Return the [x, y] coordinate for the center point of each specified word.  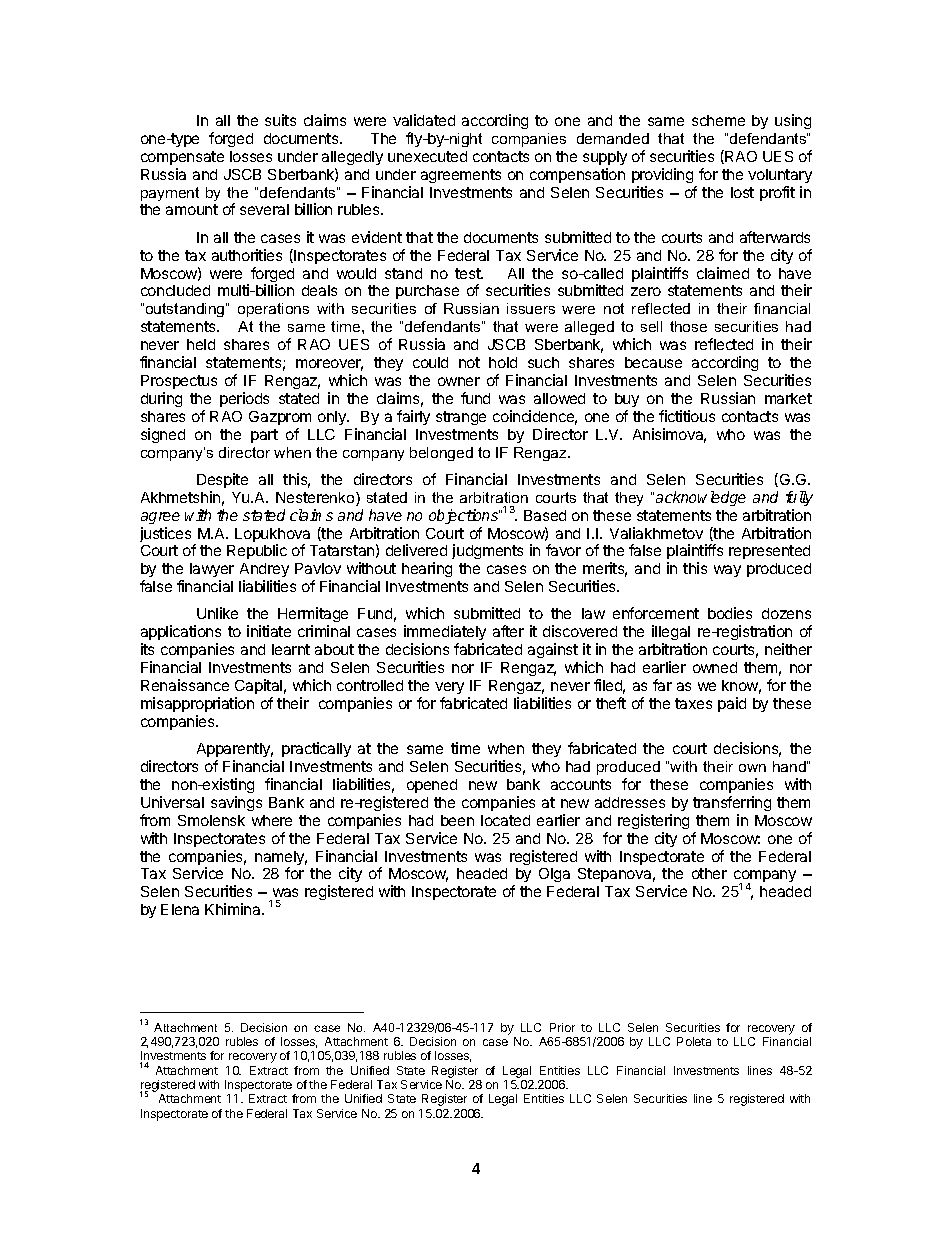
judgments [487, 551]
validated [424, 120]
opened [432, 786]
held [201, 344]
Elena [180, 909]
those [688, 326]
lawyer [212, 572]
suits [280, 120]
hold [503, 362]
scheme [718, 120]
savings [236, 803]
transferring [732, 803]
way [727, 571]
